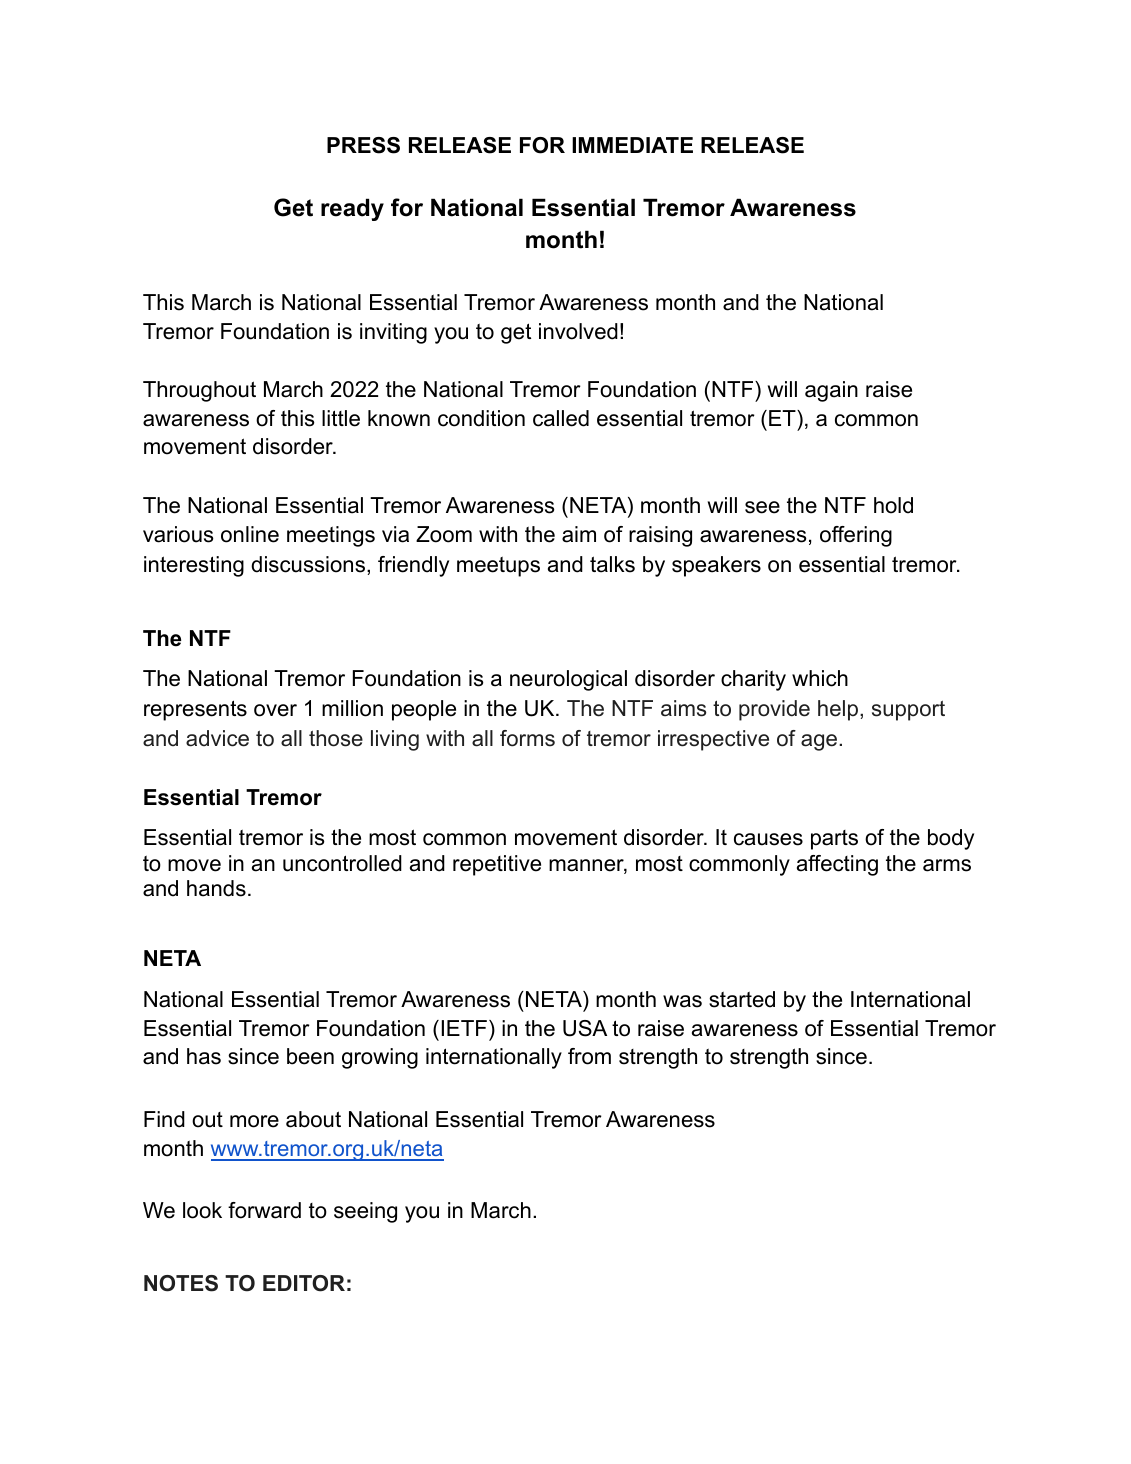  What do you see at coordinates (632, 145) in the image?
I see `IMMEDIATE` at bounding box center [632, 145].
